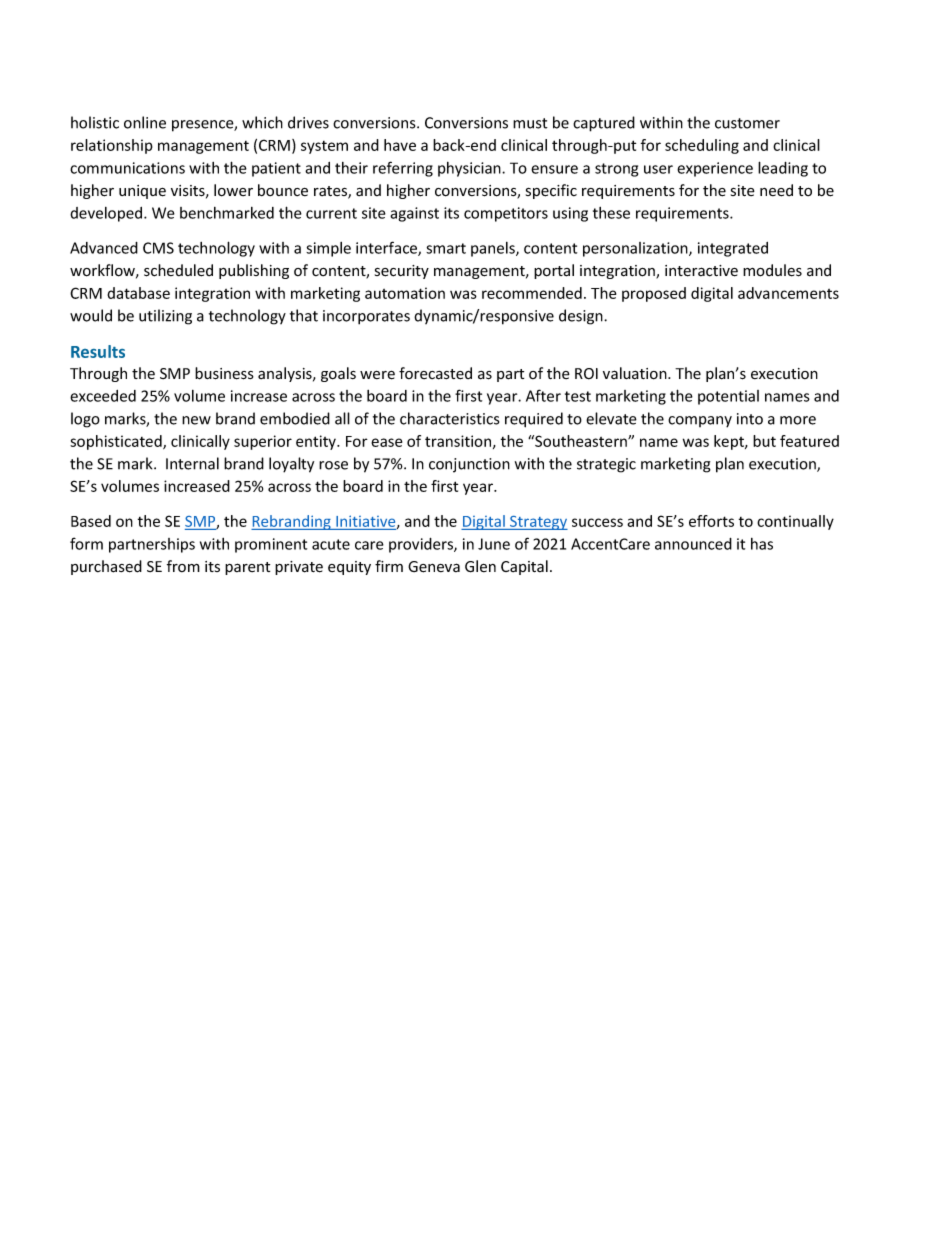 The image size is (952, 1233). I want to click on scheduling, so click(702, 146).
